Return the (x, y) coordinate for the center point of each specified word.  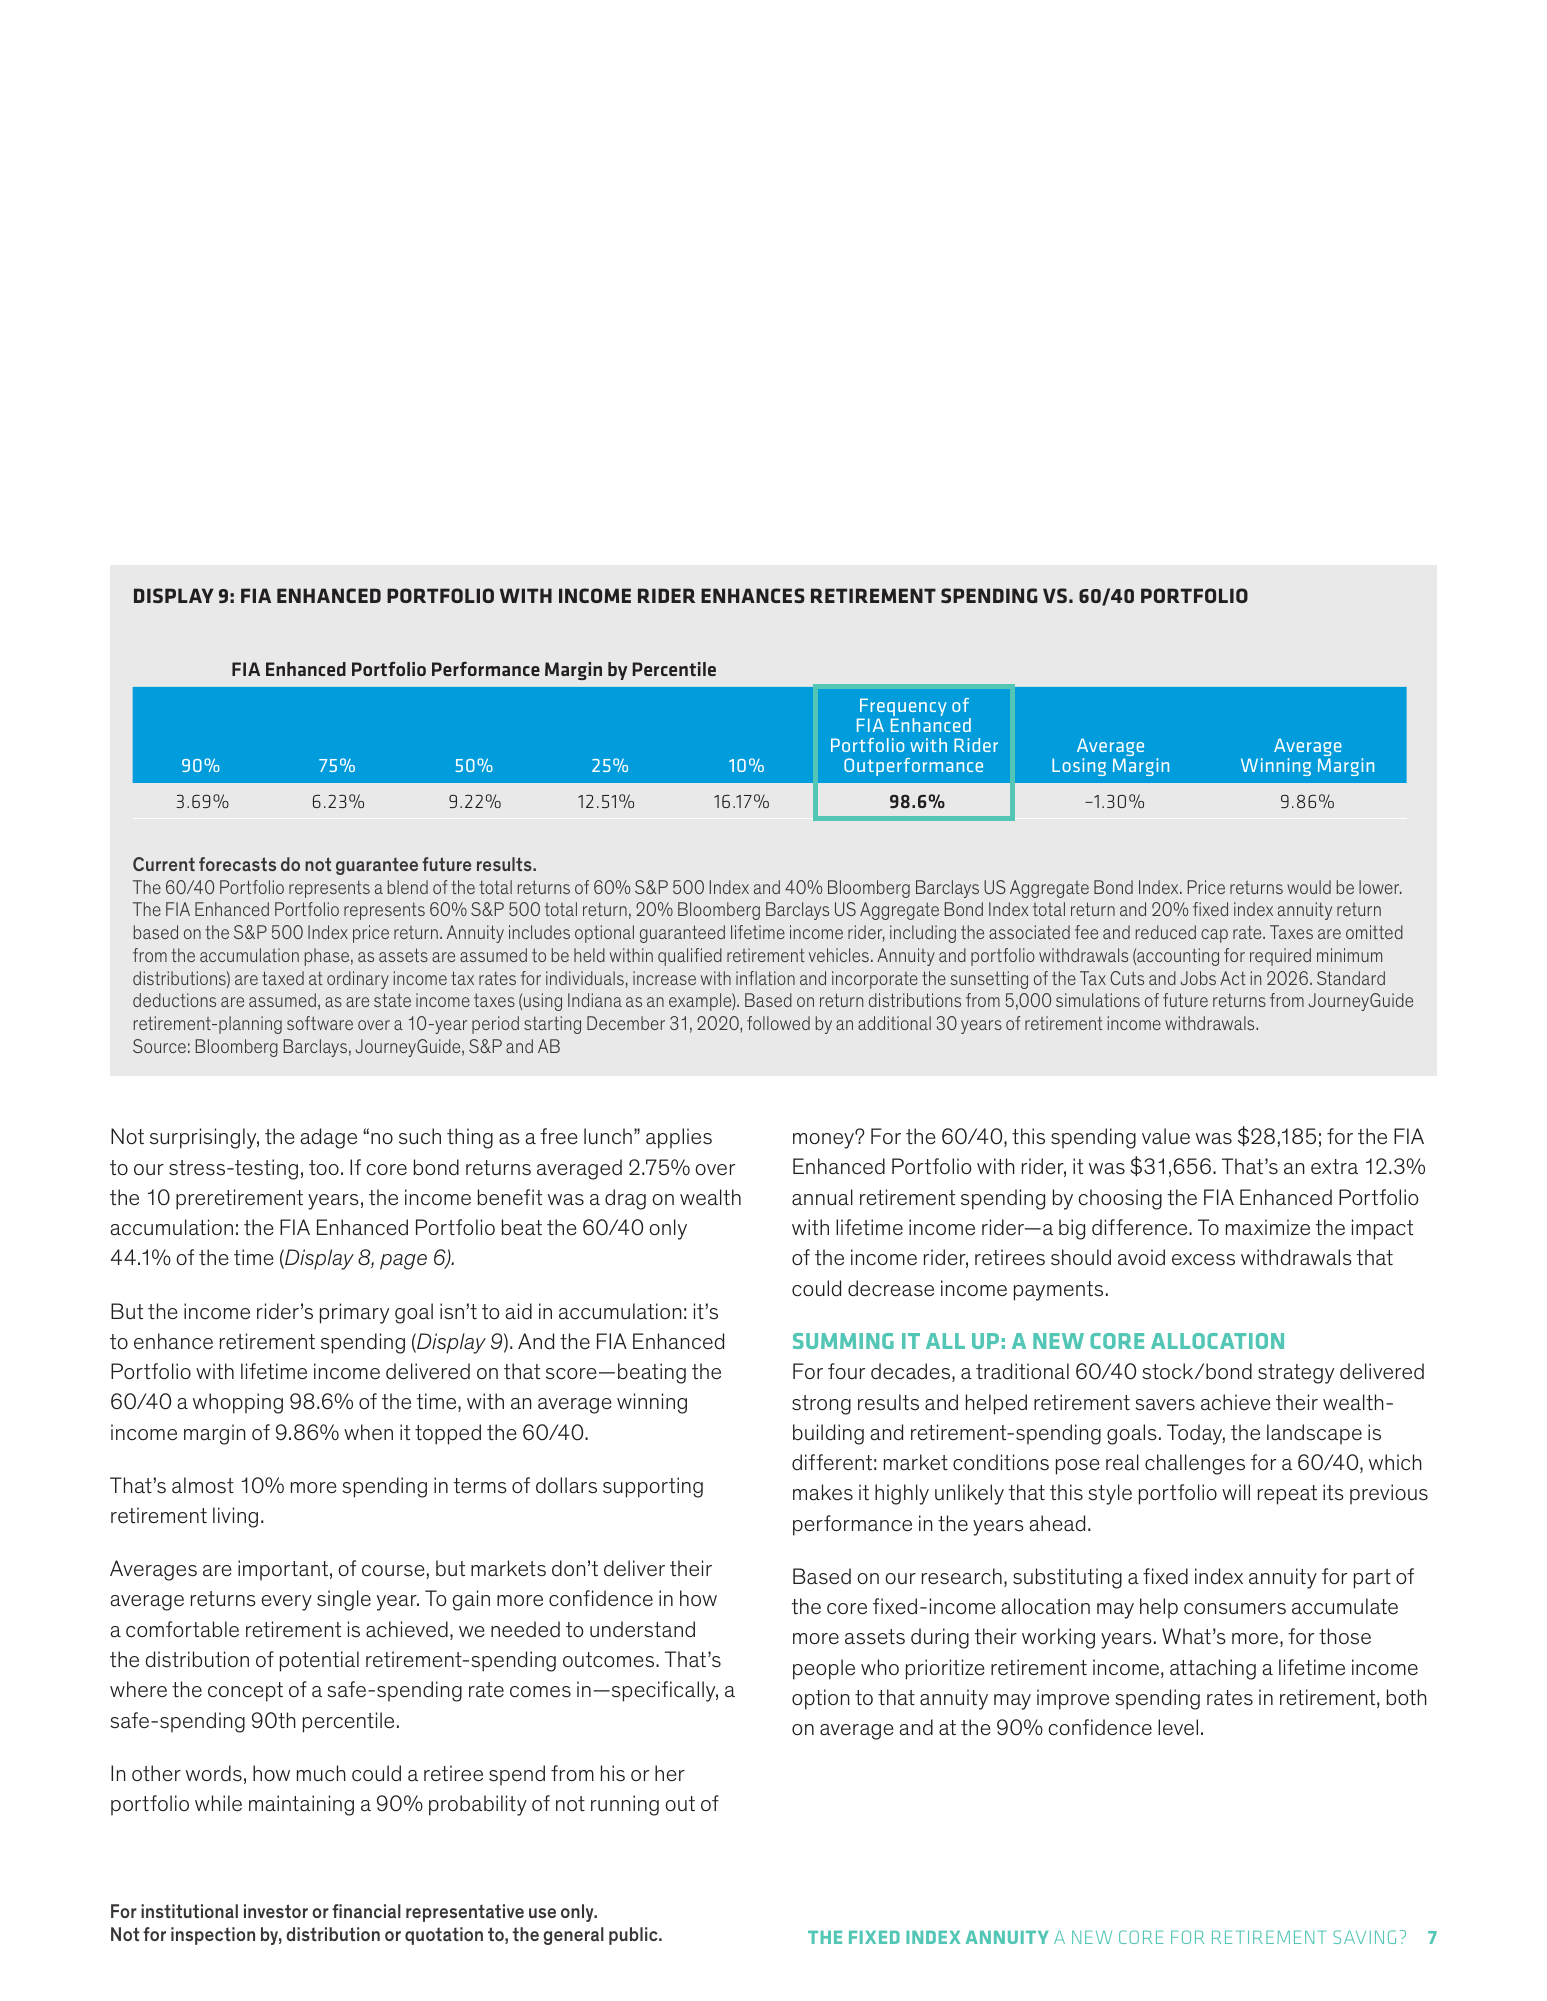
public (634, 1936)
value (1166, 1136)
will (1236, 1492)
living (235, 1517)
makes (823, 1492)
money (824, 1140)
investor (276, 1911)
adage (329, 1138)
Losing (1079, 767)
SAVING (1364, 1937)
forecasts (237, 864)
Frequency (902, 708)
